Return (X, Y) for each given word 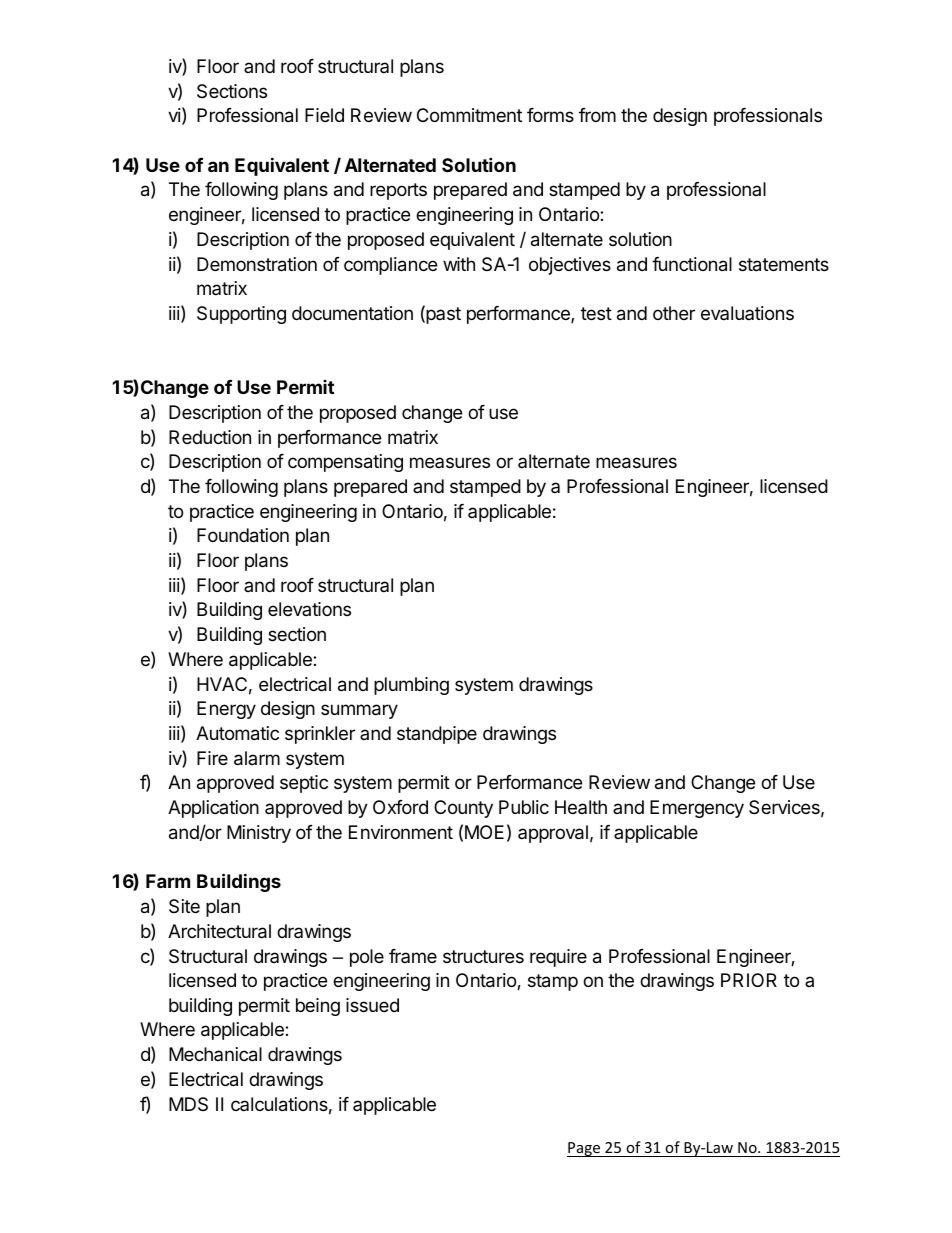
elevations (309, 609)
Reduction (210, 437)
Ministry (259, 834)
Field (324, 115)
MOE (484, 832)
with (459, 264)
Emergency (697, 809)
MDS (188, 1104)
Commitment (469, 115)
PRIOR (749, 980)
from (597, 115)
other (674, 313)
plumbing (411, 686)
